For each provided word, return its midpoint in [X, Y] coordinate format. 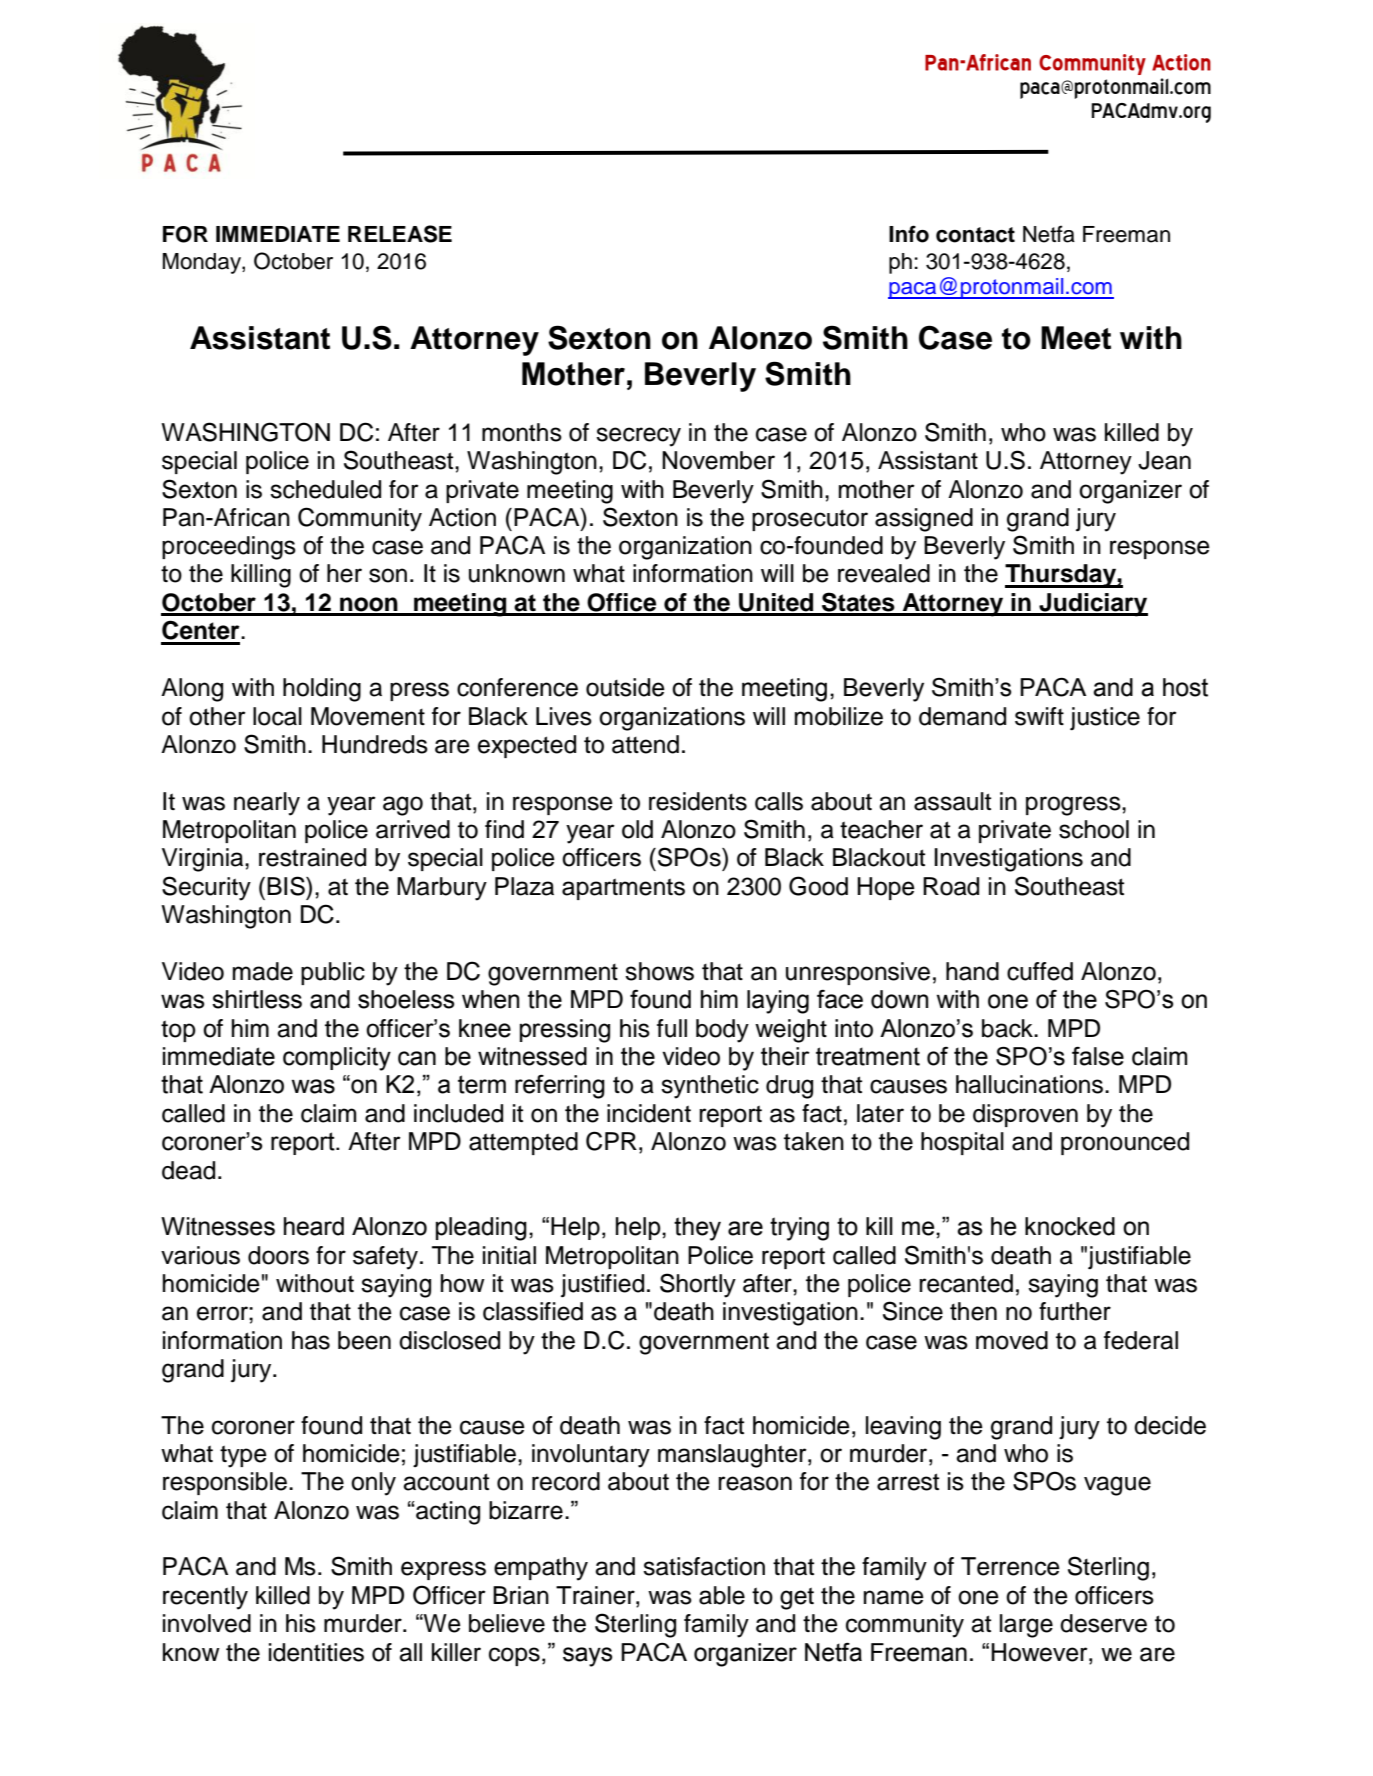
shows [659, 971]
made [263, 971]
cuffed [1040, 971]
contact [975, 235]
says [587, 1657]
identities [316, 1652]
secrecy [638, 437]
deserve [1103, 1623]
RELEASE [400, 234]
